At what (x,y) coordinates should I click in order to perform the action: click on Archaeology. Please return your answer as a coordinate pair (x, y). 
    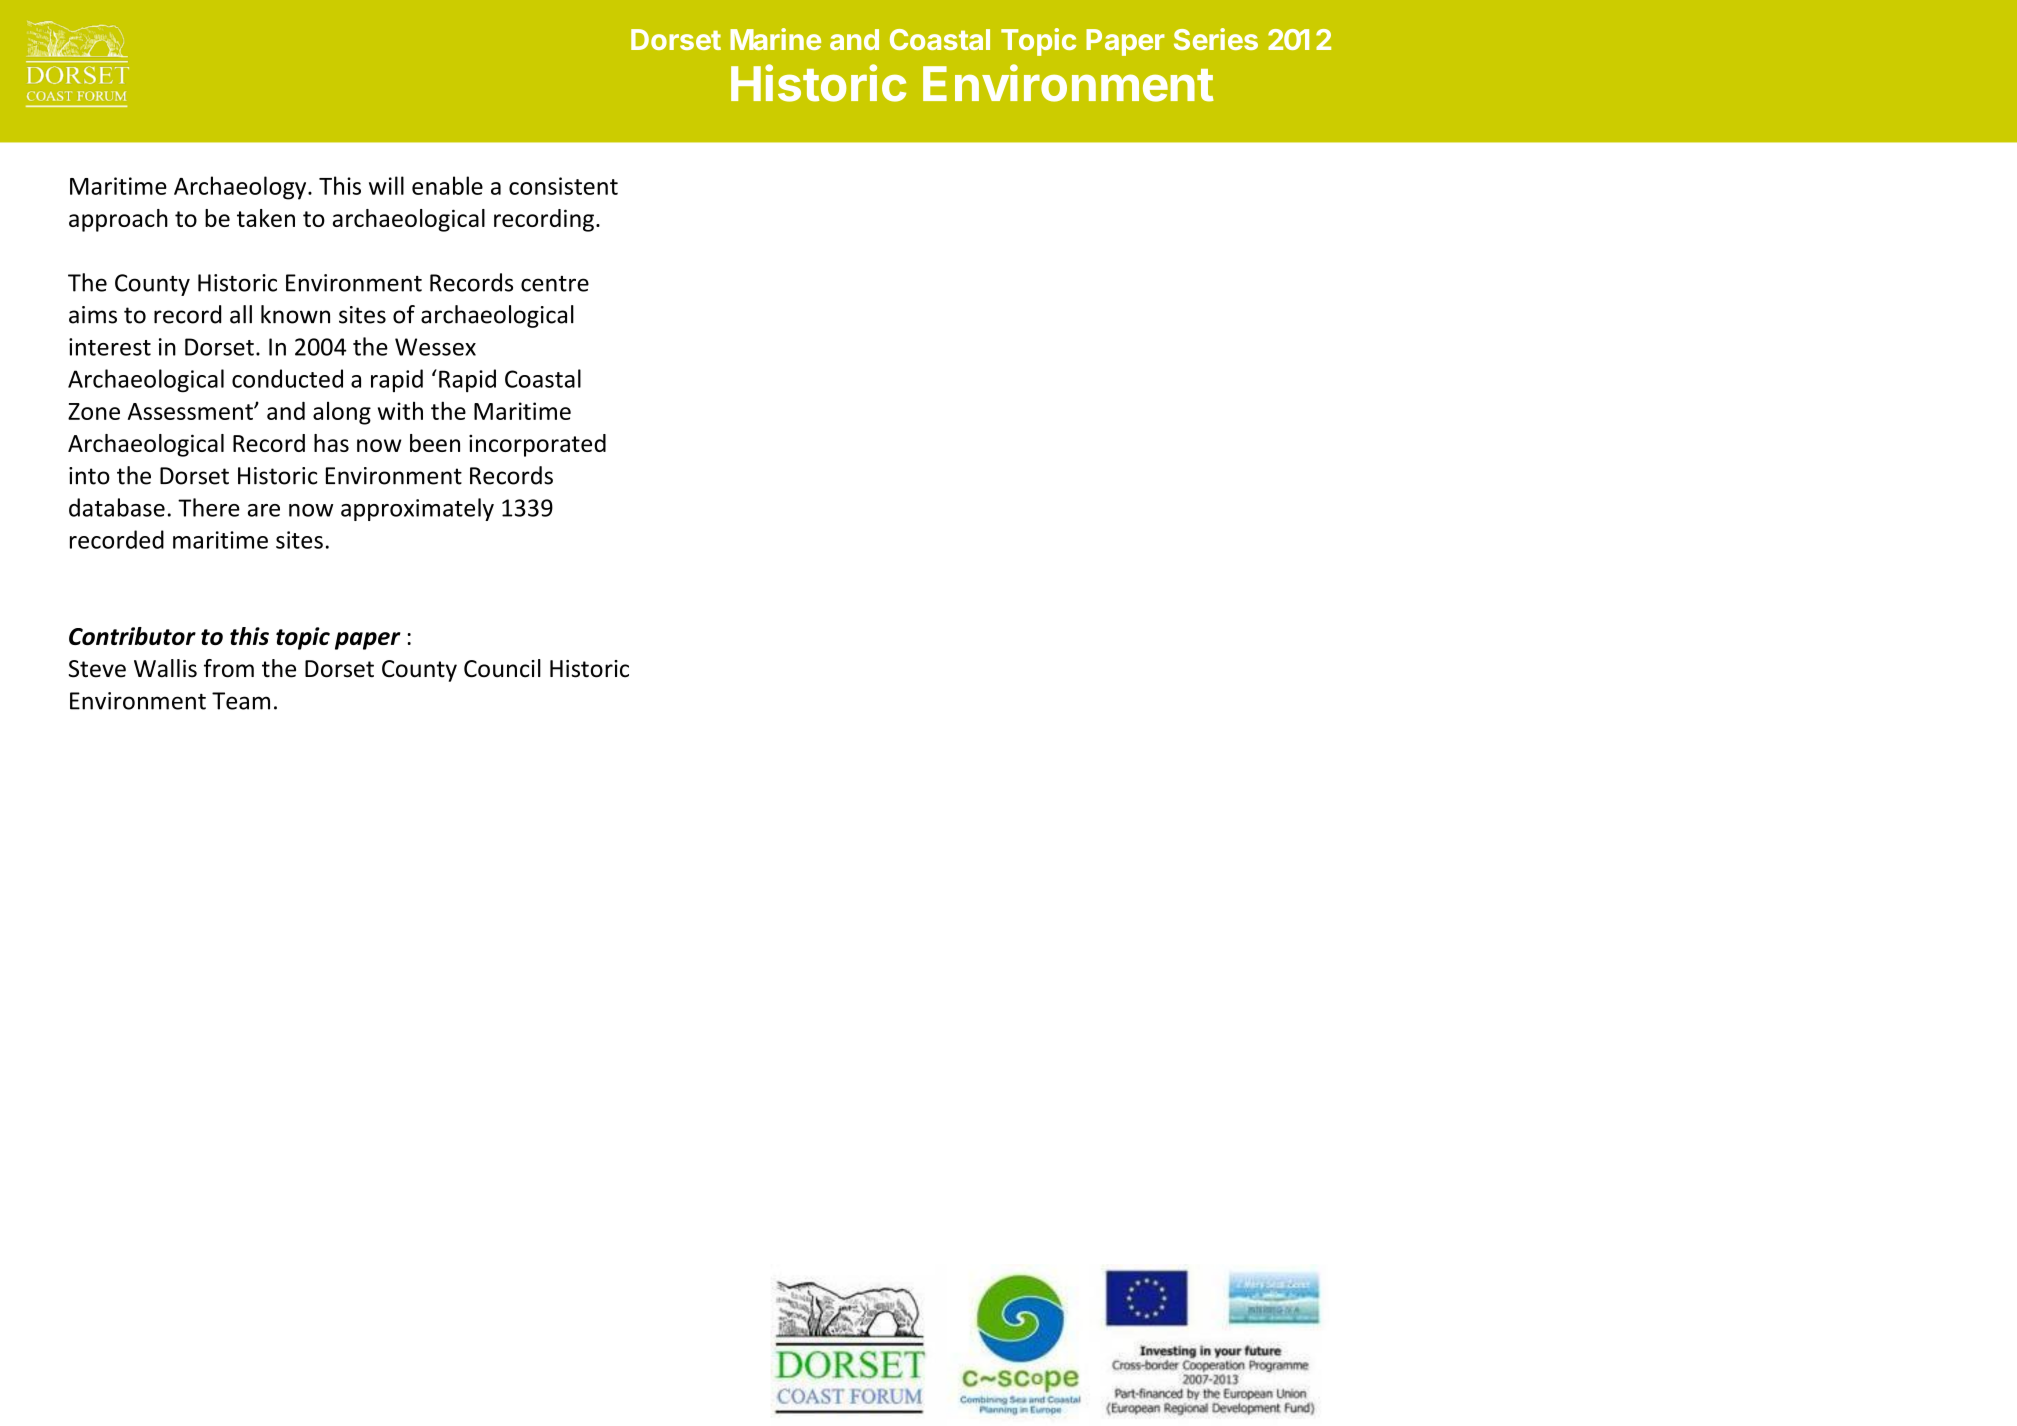
    Looking at the image, I should click on (241, 188).
